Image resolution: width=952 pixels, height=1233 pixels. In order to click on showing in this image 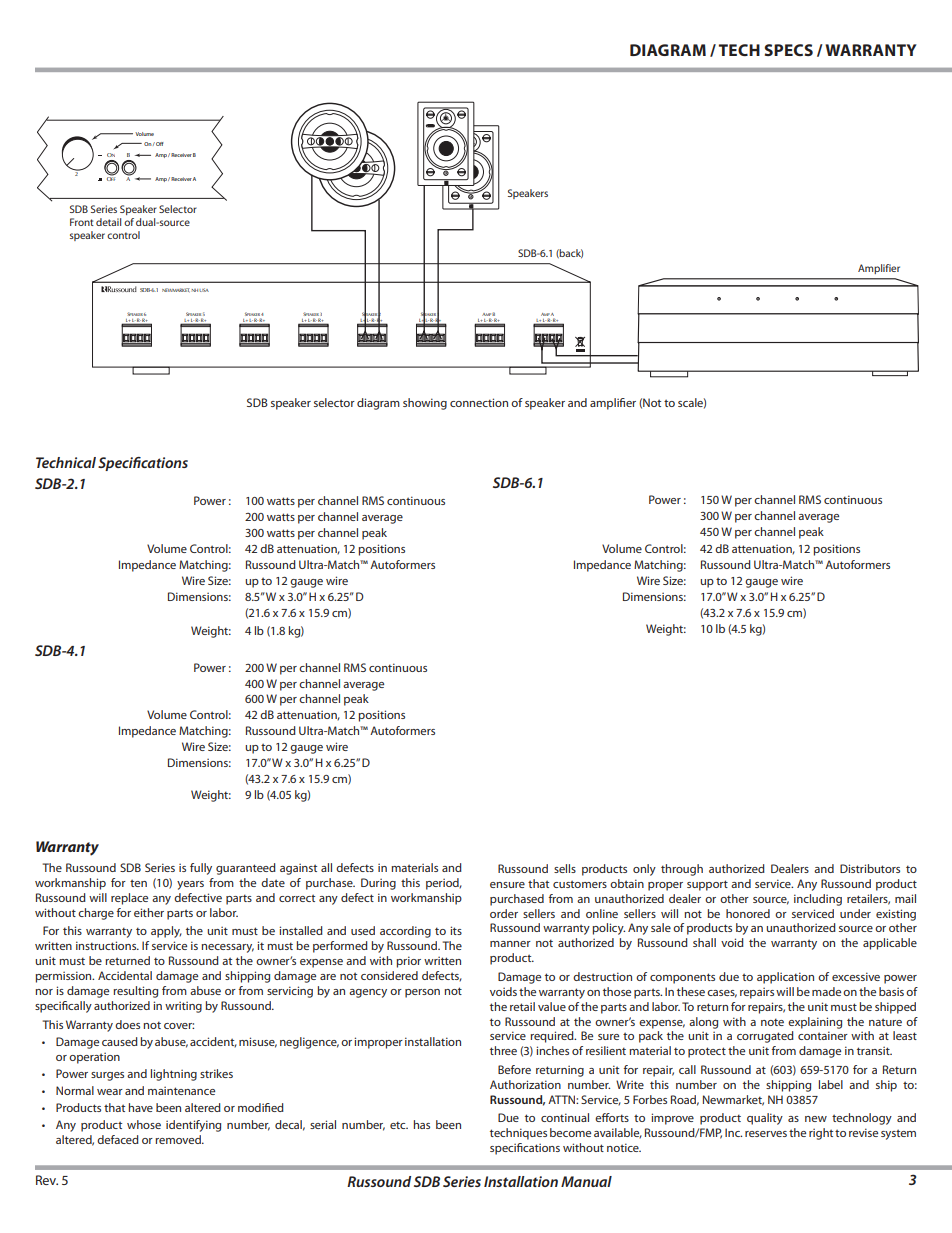, I will do `click(425, 404)`.
